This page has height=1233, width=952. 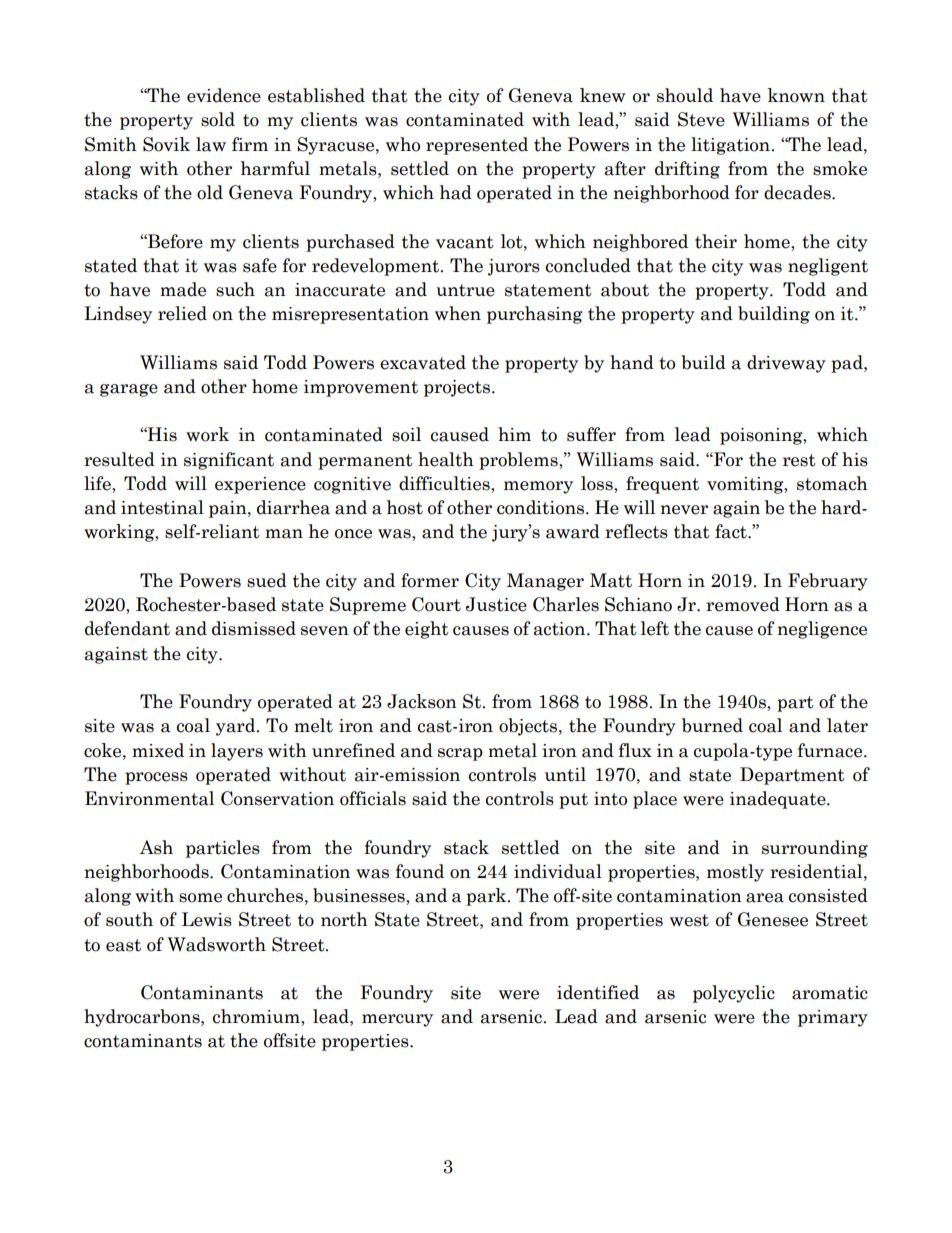 I want to click on litigation, so click(x=731, y=146).
